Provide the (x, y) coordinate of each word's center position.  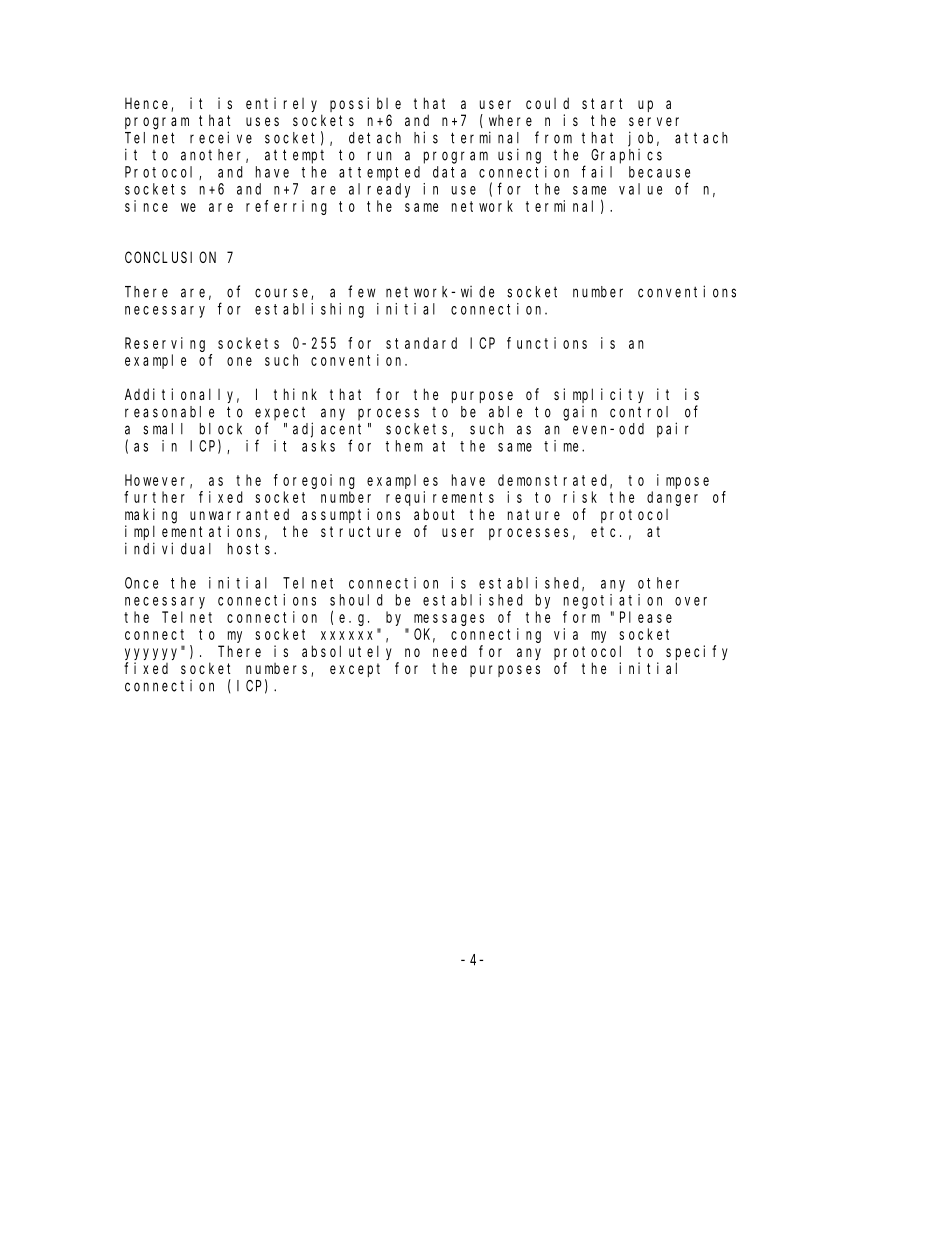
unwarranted (239, 514)
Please (646, 617)
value (640, 189)
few (362, 291)
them (404, 446)
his (426, 137)
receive (221, 137)
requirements (440, 498)
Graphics (626, 156)
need (450, 651)
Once (141, 583)
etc (606, 531)
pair (673, 430)
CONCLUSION (170, 257)
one (239, 361)
